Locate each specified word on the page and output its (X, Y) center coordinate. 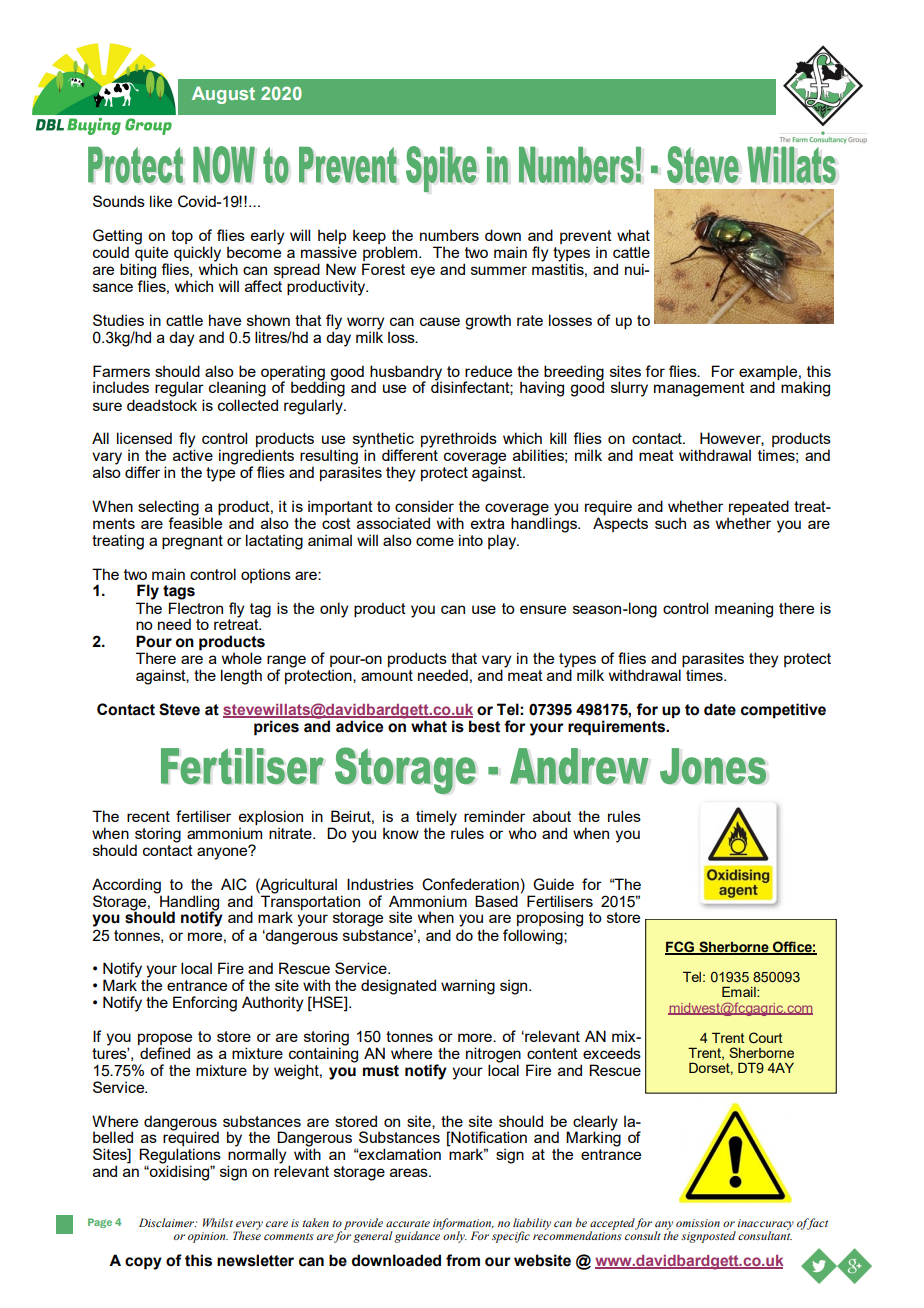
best (484, 726)
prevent (586, 238)
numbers (449, 235)
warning (468, 987)
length (241, 677)
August (223, 95)
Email (740, 991)
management (699, 389)
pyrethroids (459, 440)
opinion (208, 1237)
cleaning (237, 389)
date (720, 709)
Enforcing (205, 1004)
